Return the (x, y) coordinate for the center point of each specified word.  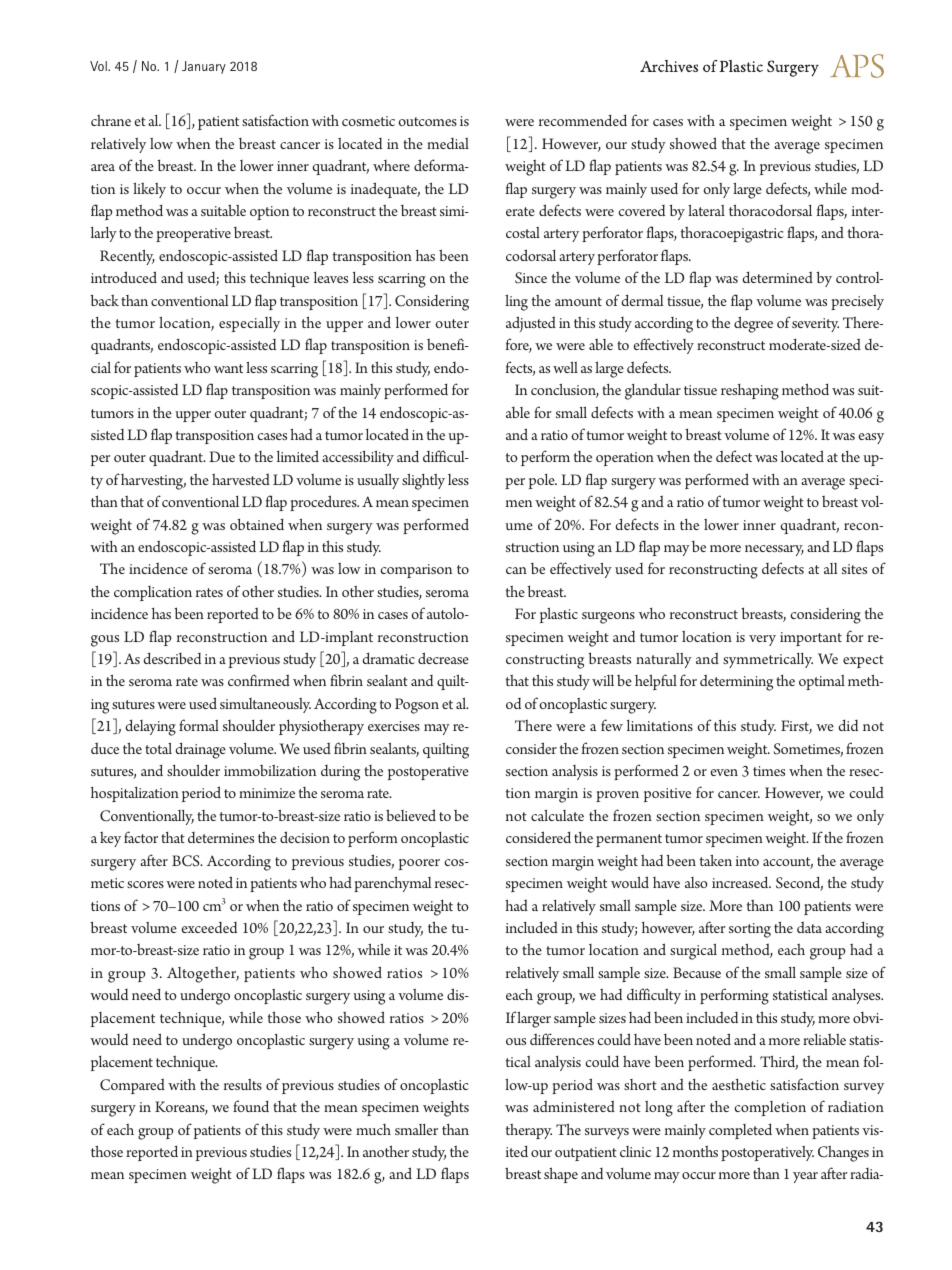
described (172, 658)
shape (561, 1175)
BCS (187, 861)
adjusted (531, 324)
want (228, 368)
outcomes (427, 121)
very (762, 640)
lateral (706, 210)
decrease (443, 658)
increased (741, 882)
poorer (419, 864)
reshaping (750, 392)
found (251, 1106)
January (204, 67)
